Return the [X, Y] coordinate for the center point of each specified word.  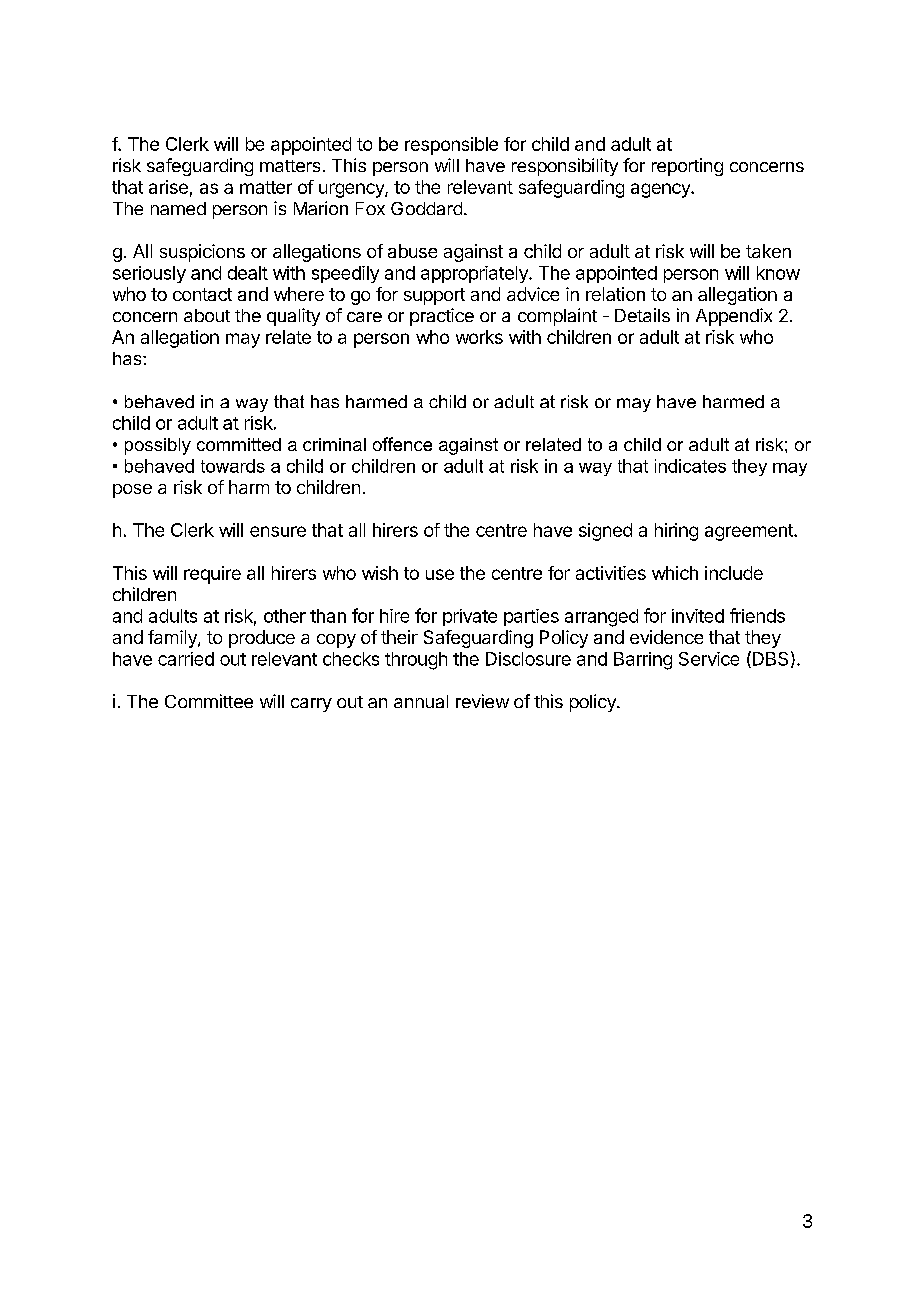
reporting [687, 167]
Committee [209, 701]
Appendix [734, 317]
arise [168, 187]
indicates [690, 466]
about [207, 315]
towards [233, 466]
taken [768, 251]
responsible [451, 146]
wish [380, 573]
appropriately [475, 274]
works [479, 337]
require [212, 575]
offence [402, 444]
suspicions [202, 253]
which [675, 573]
